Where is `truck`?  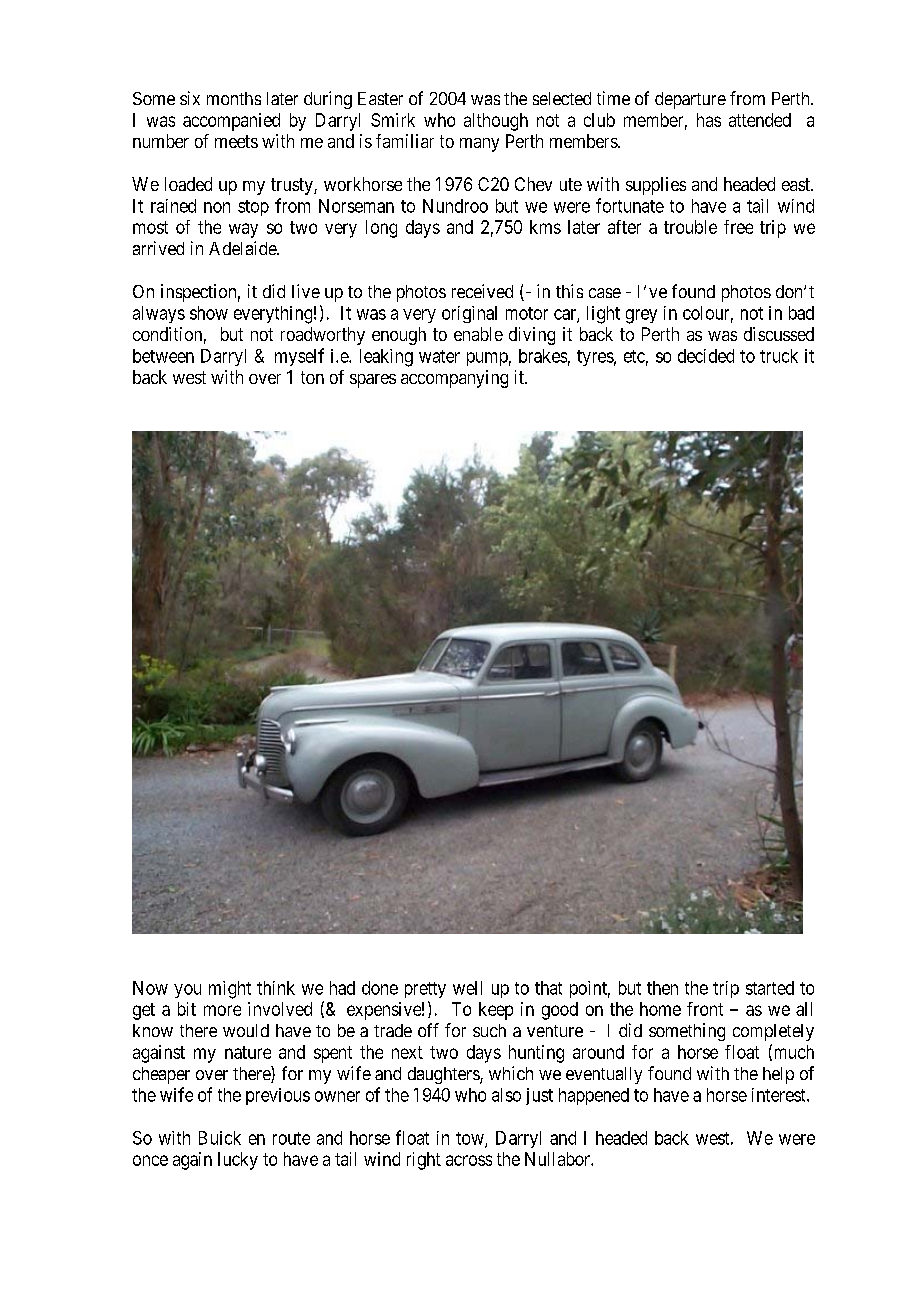 truck is located at coordinates (779, 356).
